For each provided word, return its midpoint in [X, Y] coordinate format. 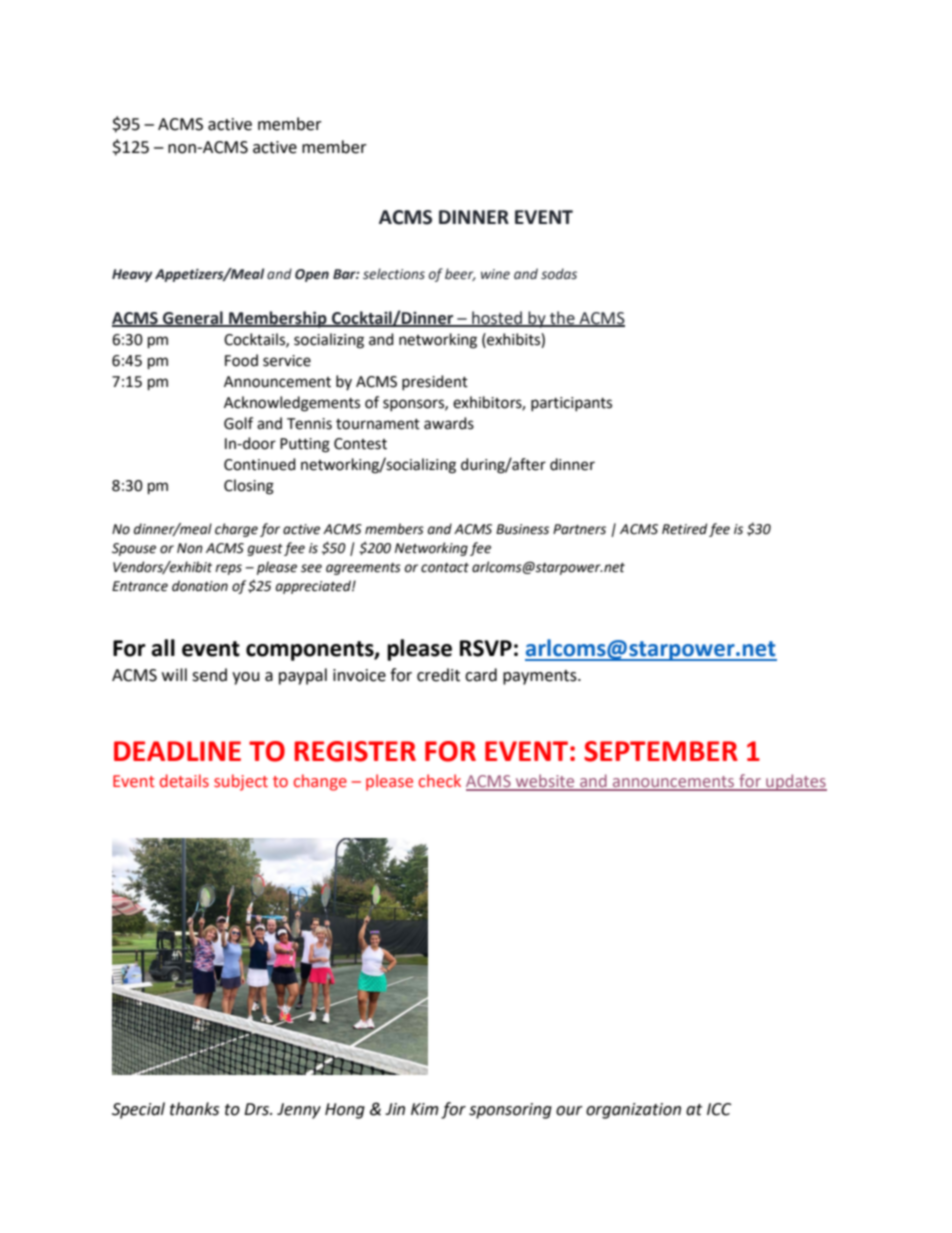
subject [241, 782]
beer [460, 274]
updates [795, 782]
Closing [249, 487]
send [209, 675]
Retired [684, 529]
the [562, 318]
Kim [425, 1109]
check [440, 781]
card [481, 675]
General [193, 318]
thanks [194, 1109]
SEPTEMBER [661, 751]
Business [522, 529]
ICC [719, 1109]
